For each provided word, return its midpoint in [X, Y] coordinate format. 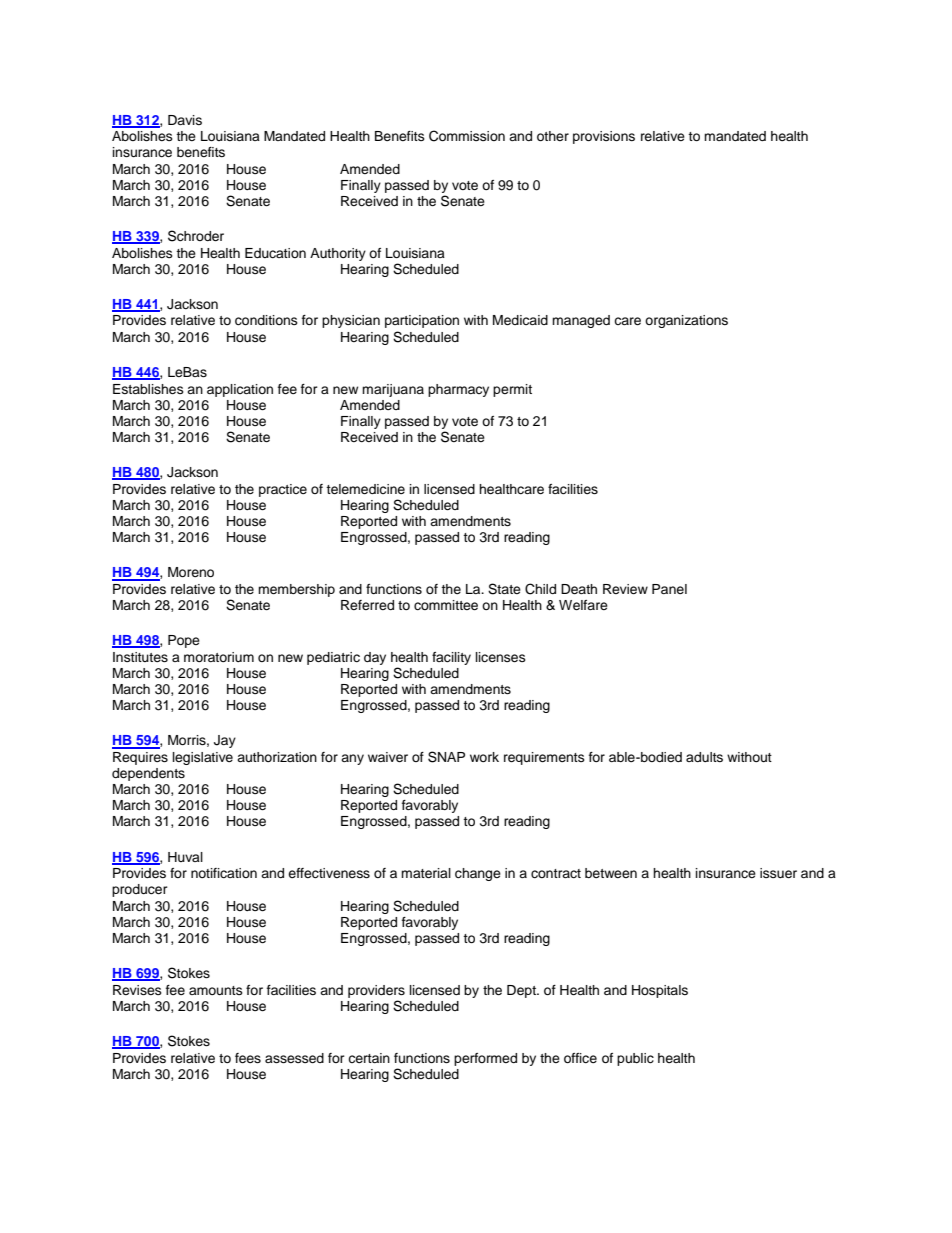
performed [485, 1059]
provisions [604, 137]
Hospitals [660, 991]
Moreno [191, 572]
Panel [669, 589]
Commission [467, 136]
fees [248, 1058]
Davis [185, 120]
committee [446, 605]
